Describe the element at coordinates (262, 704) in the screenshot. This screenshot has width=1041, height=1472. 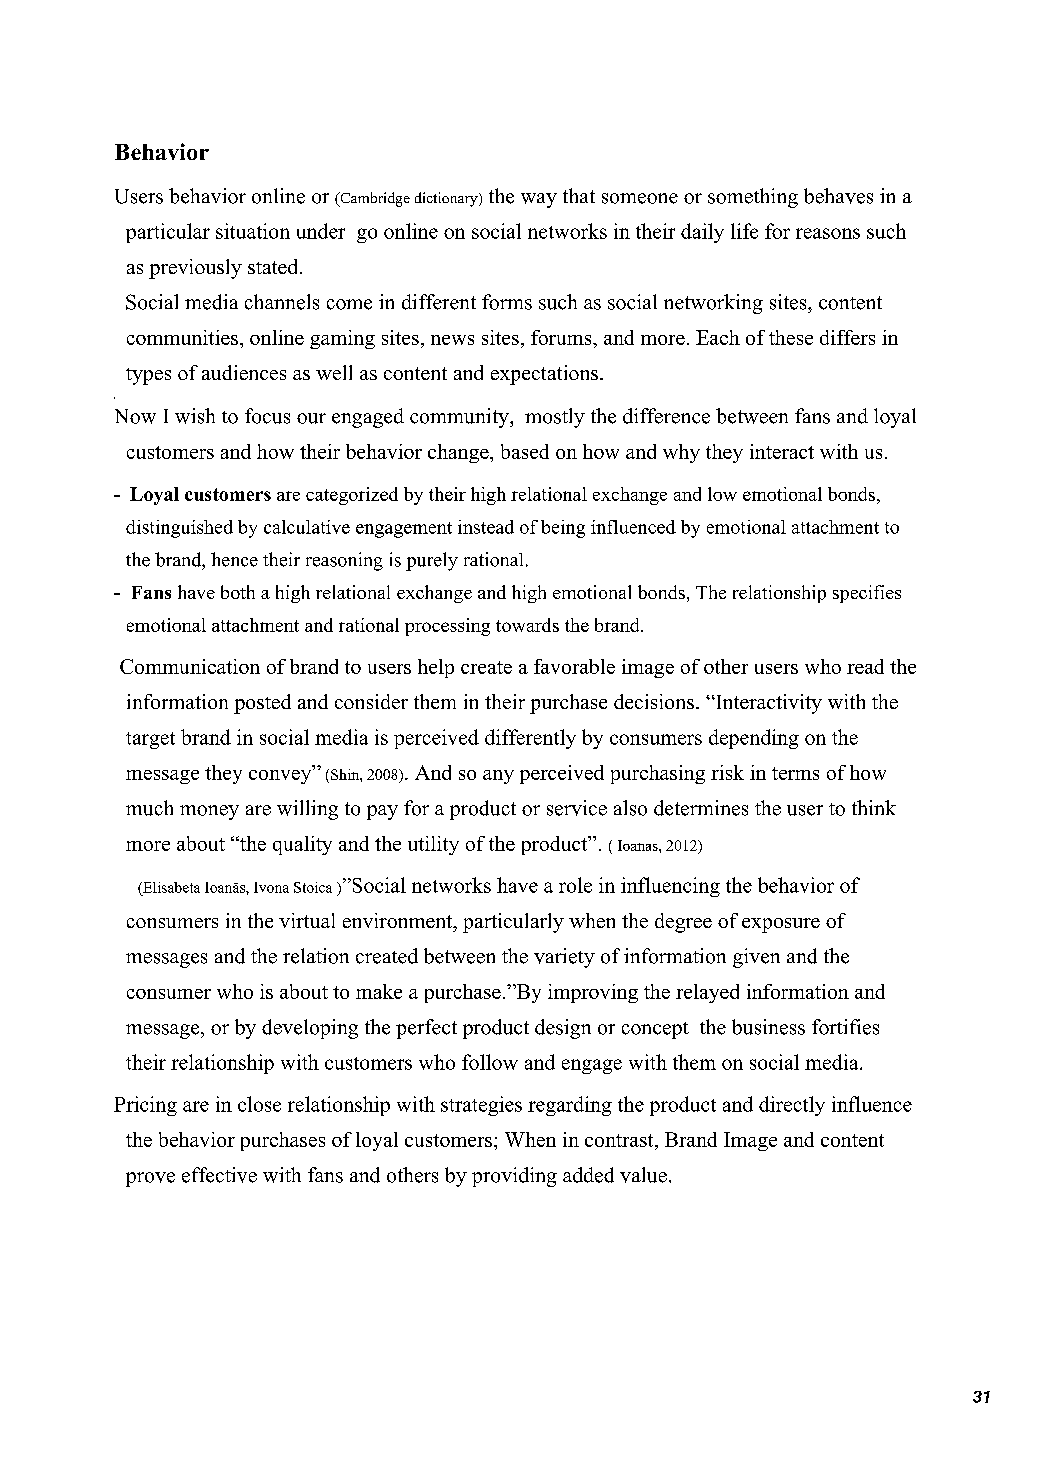
I see `posted` at that location.
